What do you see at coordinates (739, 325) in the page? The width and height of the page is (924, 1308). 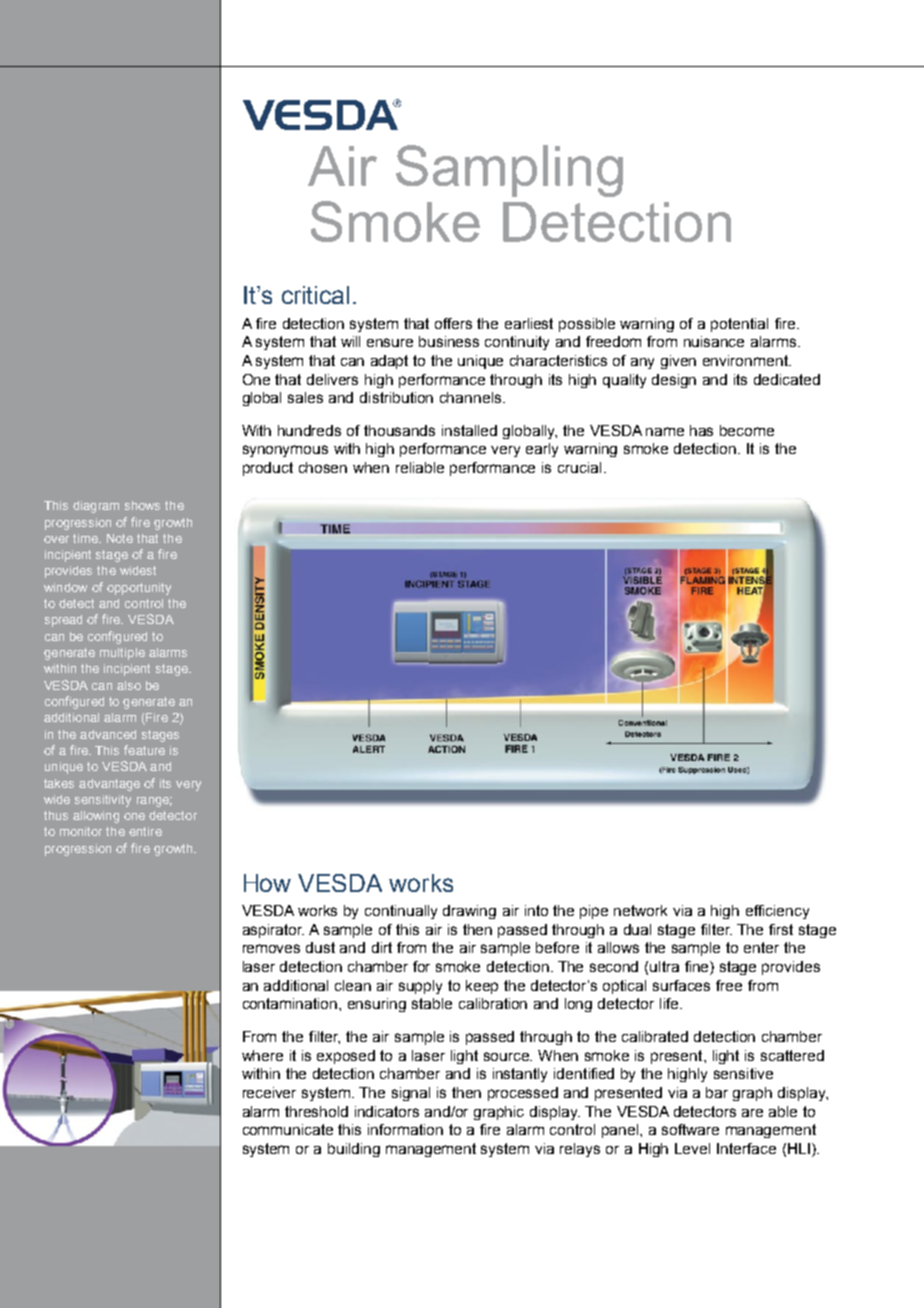 I see `potential` at bounding box center [739, 325].
